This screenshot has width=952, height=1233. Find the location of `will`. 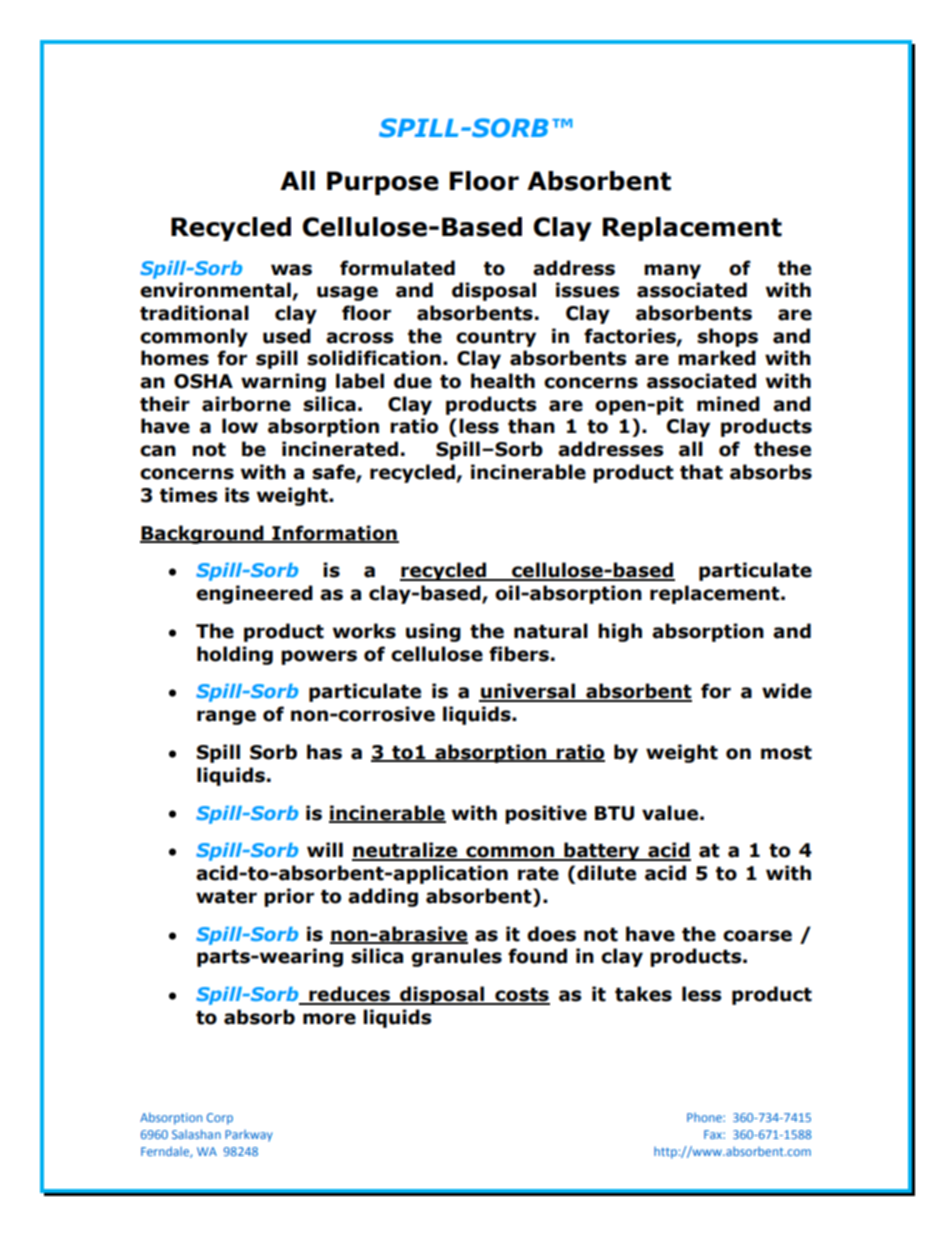

will is located at coordinates (325, 849).
